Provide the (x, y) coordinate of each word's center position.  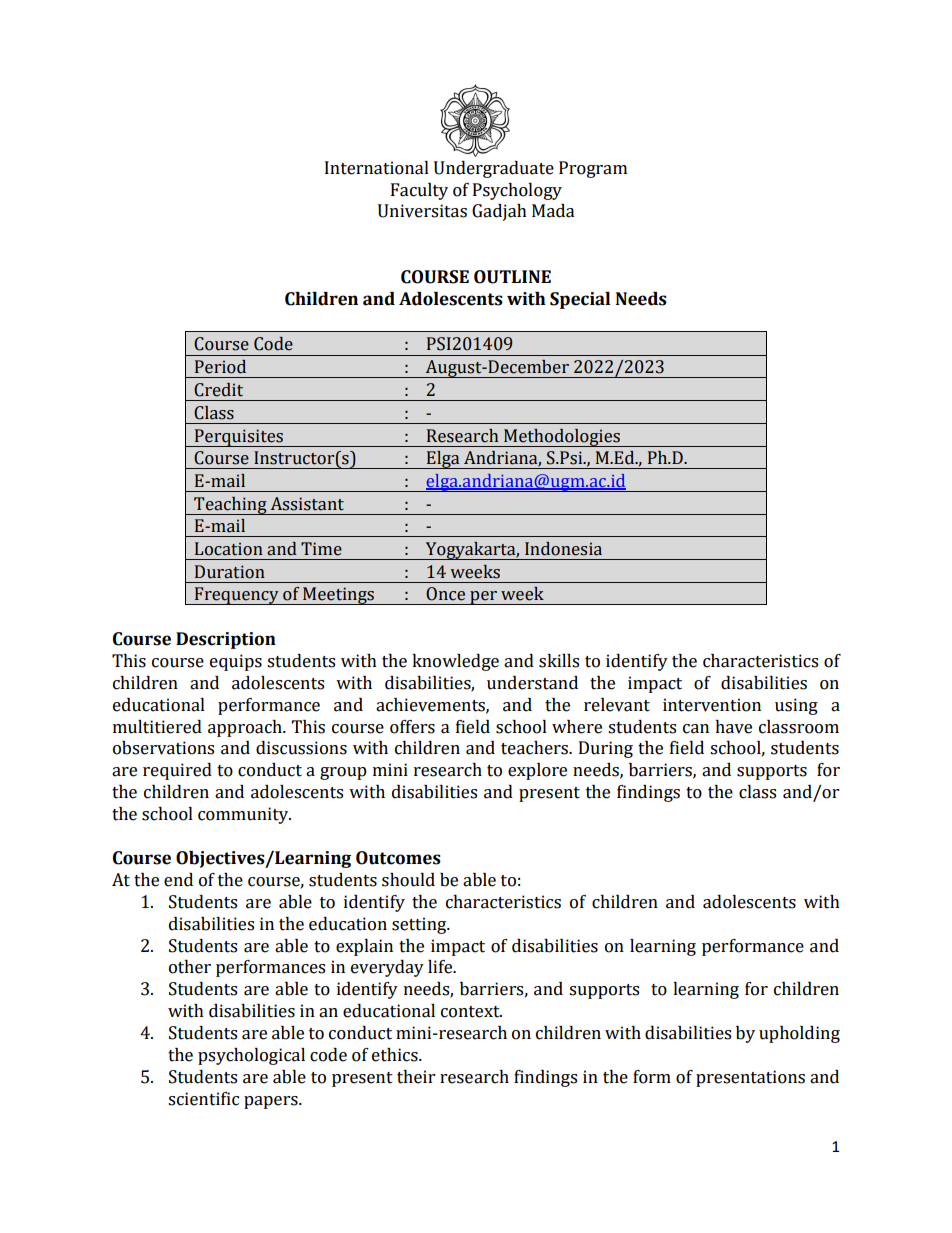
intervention (712, 705)
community (244, 815)
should (408, 880)
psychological (251, 1056)
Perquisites (239, 438)
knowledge (455, 662)
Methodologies (562, 438)
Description (226, 640)
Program (593, 169)
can (696, 729)
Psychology (517, 191)
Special (580, 300)
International (377, 168)
